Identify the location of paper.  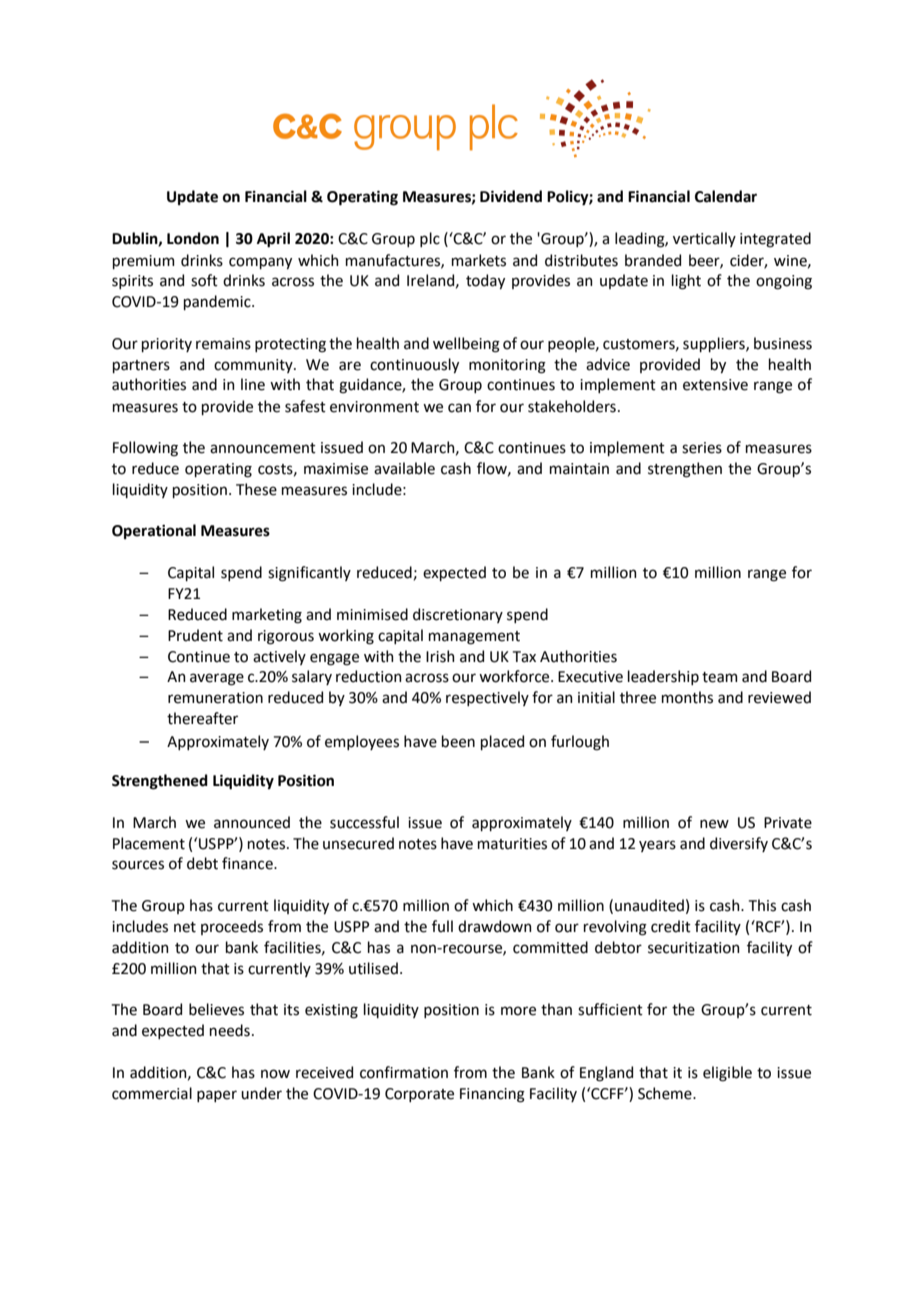
(217, 1096).
